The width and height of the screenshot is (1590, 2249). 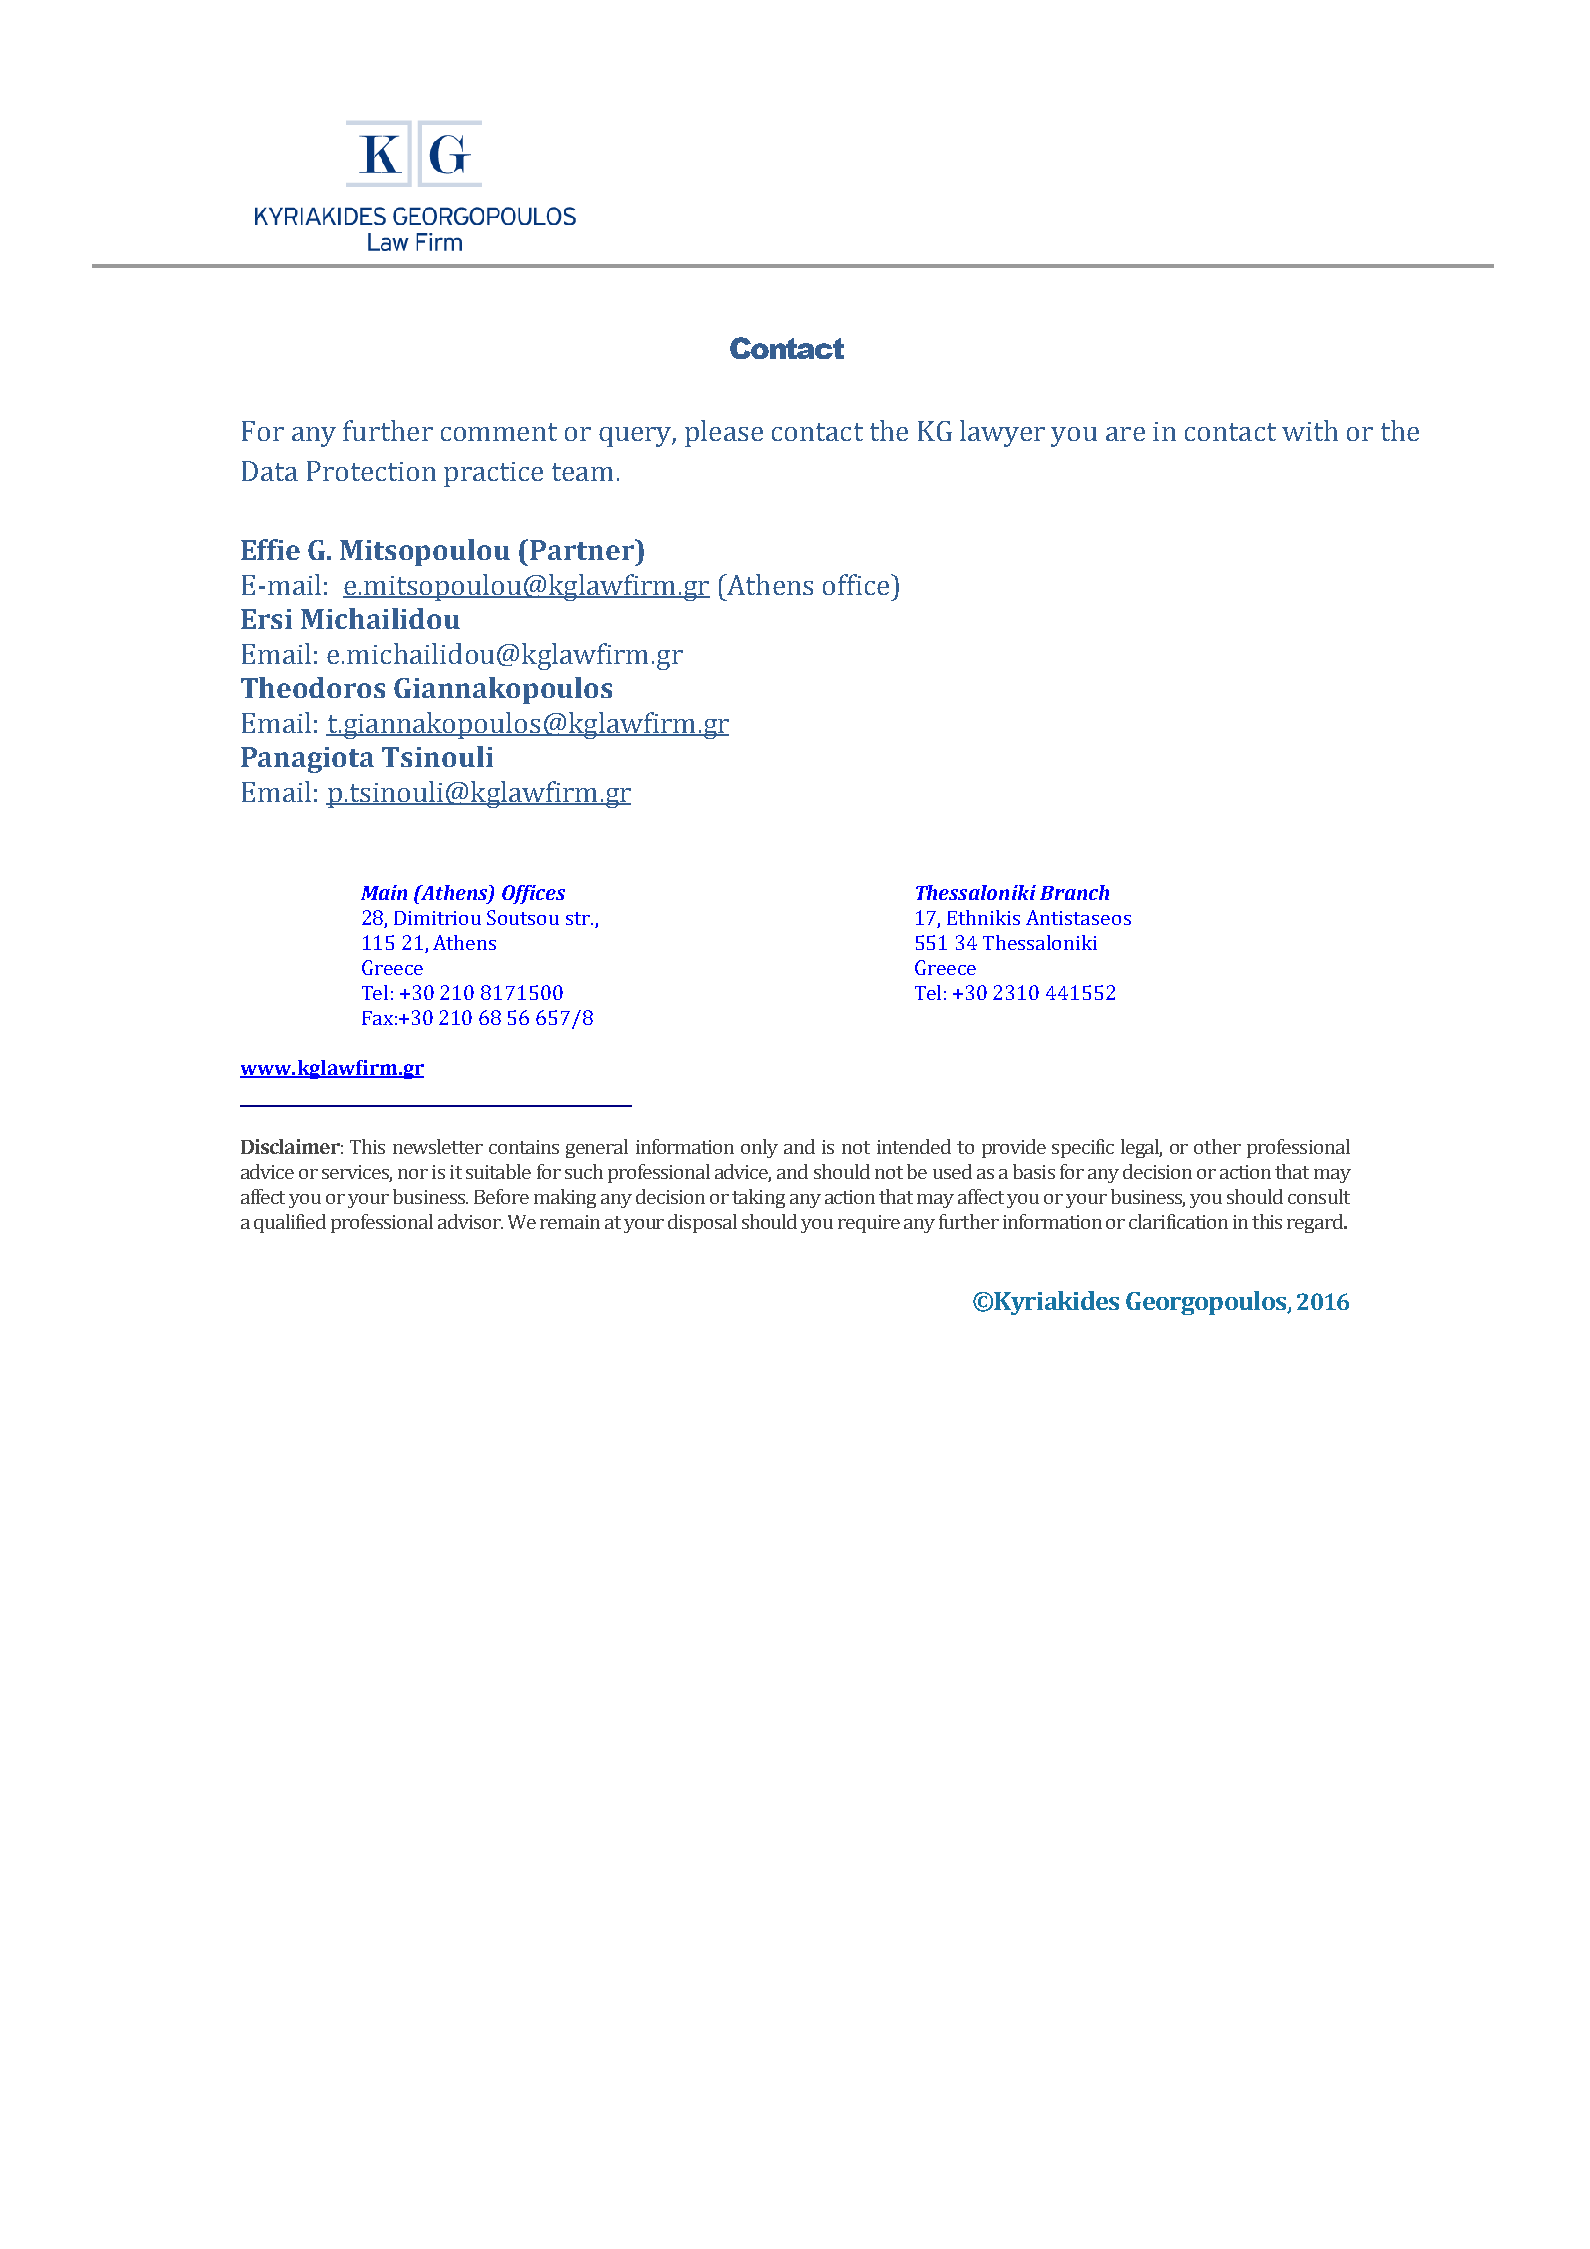 What do you see at coordinates (1178, 1221) in the screenshot?
I see `clarification` at bounding box center [1178, 1221].
